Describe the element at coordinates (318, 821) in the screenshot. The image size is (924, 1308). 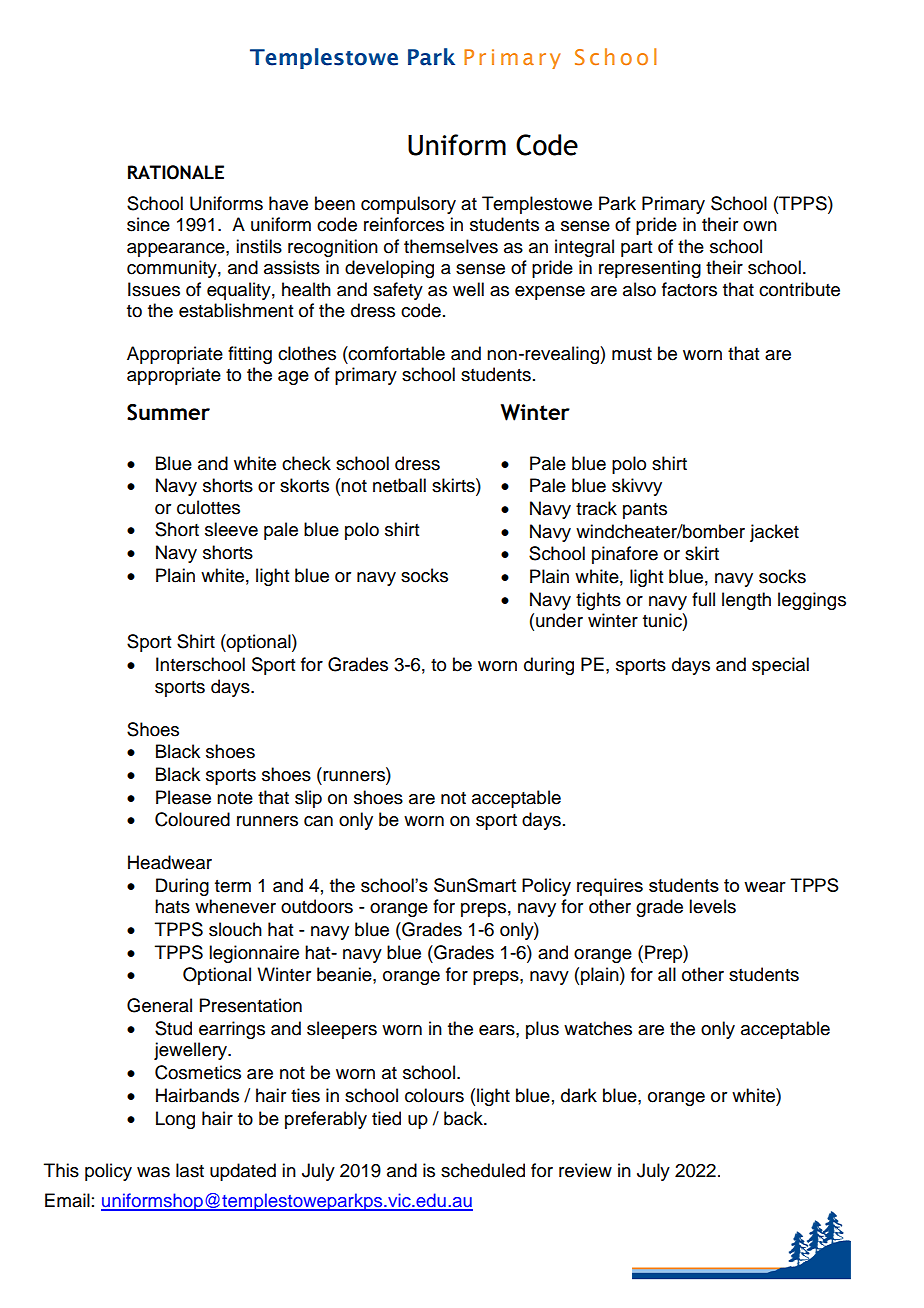
I see `can` at that location.
